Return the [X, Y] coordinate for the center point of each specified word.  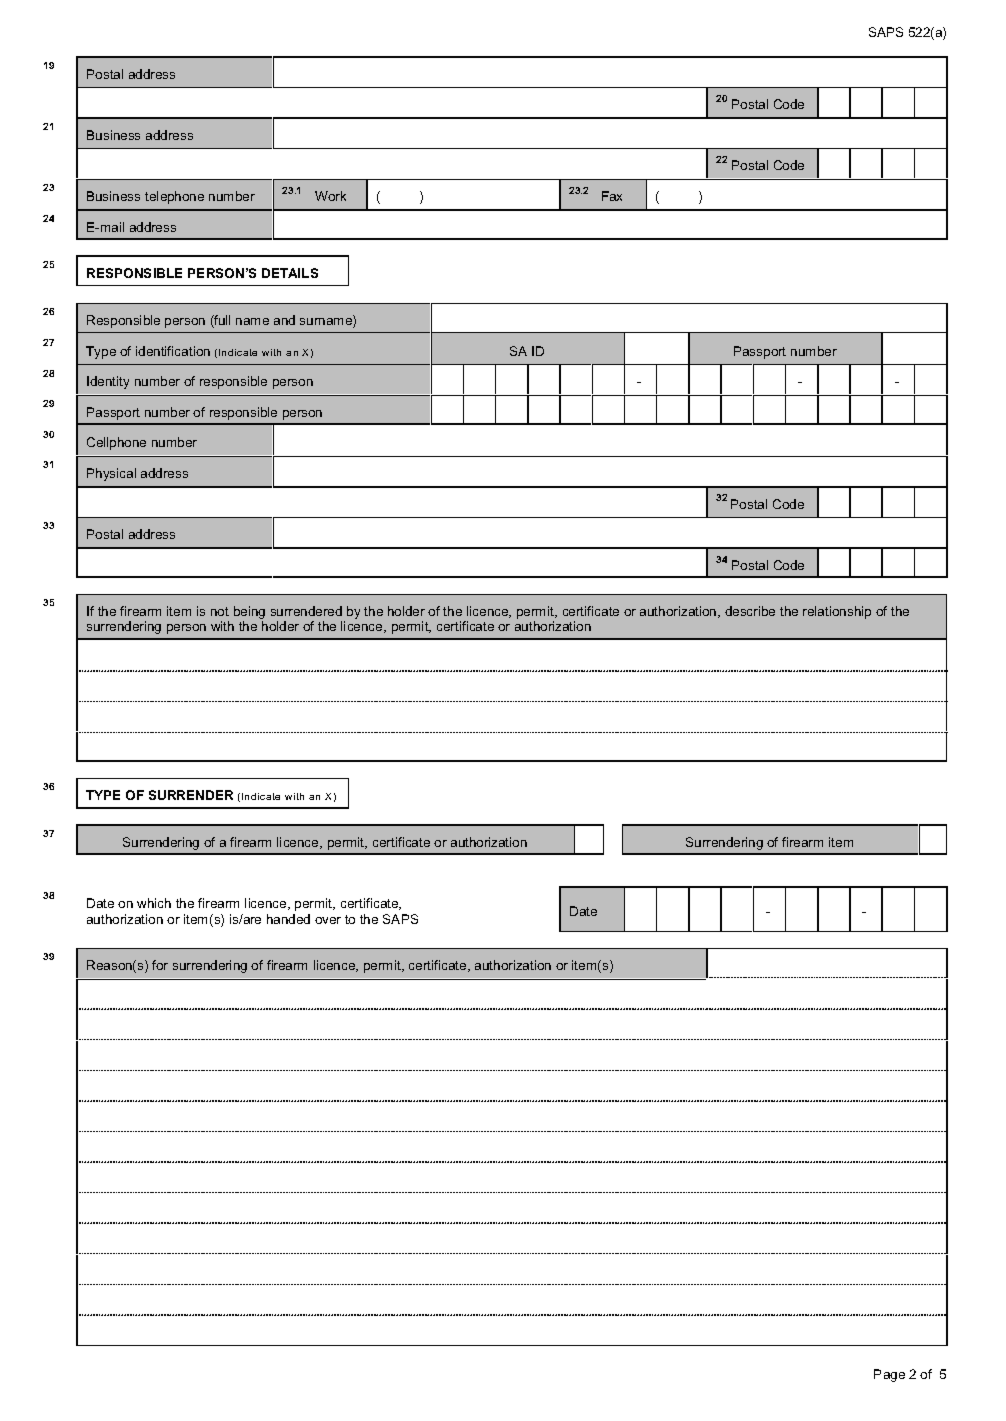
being [249, 614]
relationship [837, 612]
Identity [108, 382]
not [220, 611]
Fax [612, 196]
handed [288, 919]
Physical [111, 474]
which [154, 903]
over [328, 920]
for [160, 965]
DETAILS [290, 273]
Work [330, 196]
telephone [174, 197]
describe [750, 611]
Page [889, 1375]
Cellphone [116, 443]
